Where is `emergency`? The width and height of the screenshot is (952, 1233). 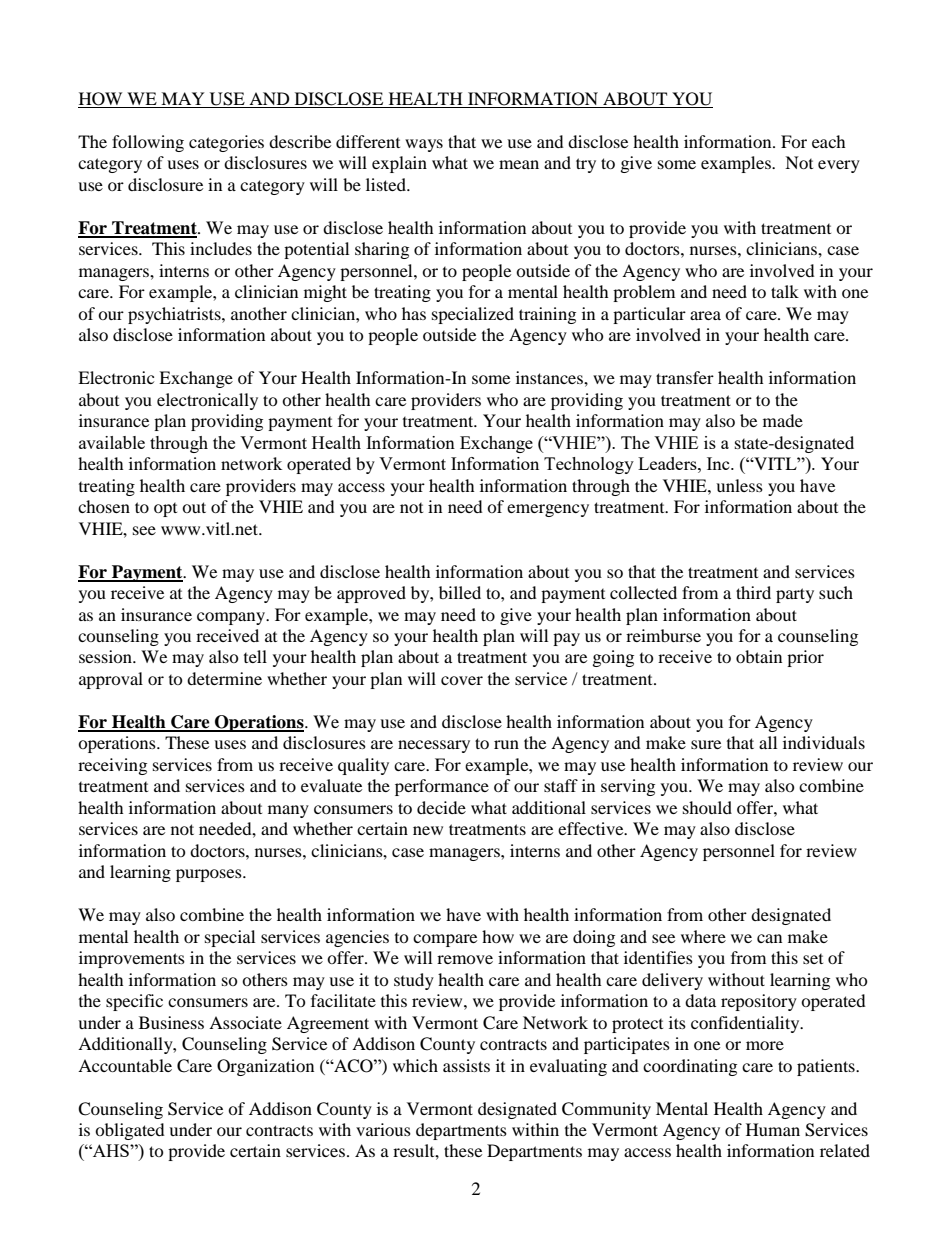
emergency is located at coordinates (548, 510).
